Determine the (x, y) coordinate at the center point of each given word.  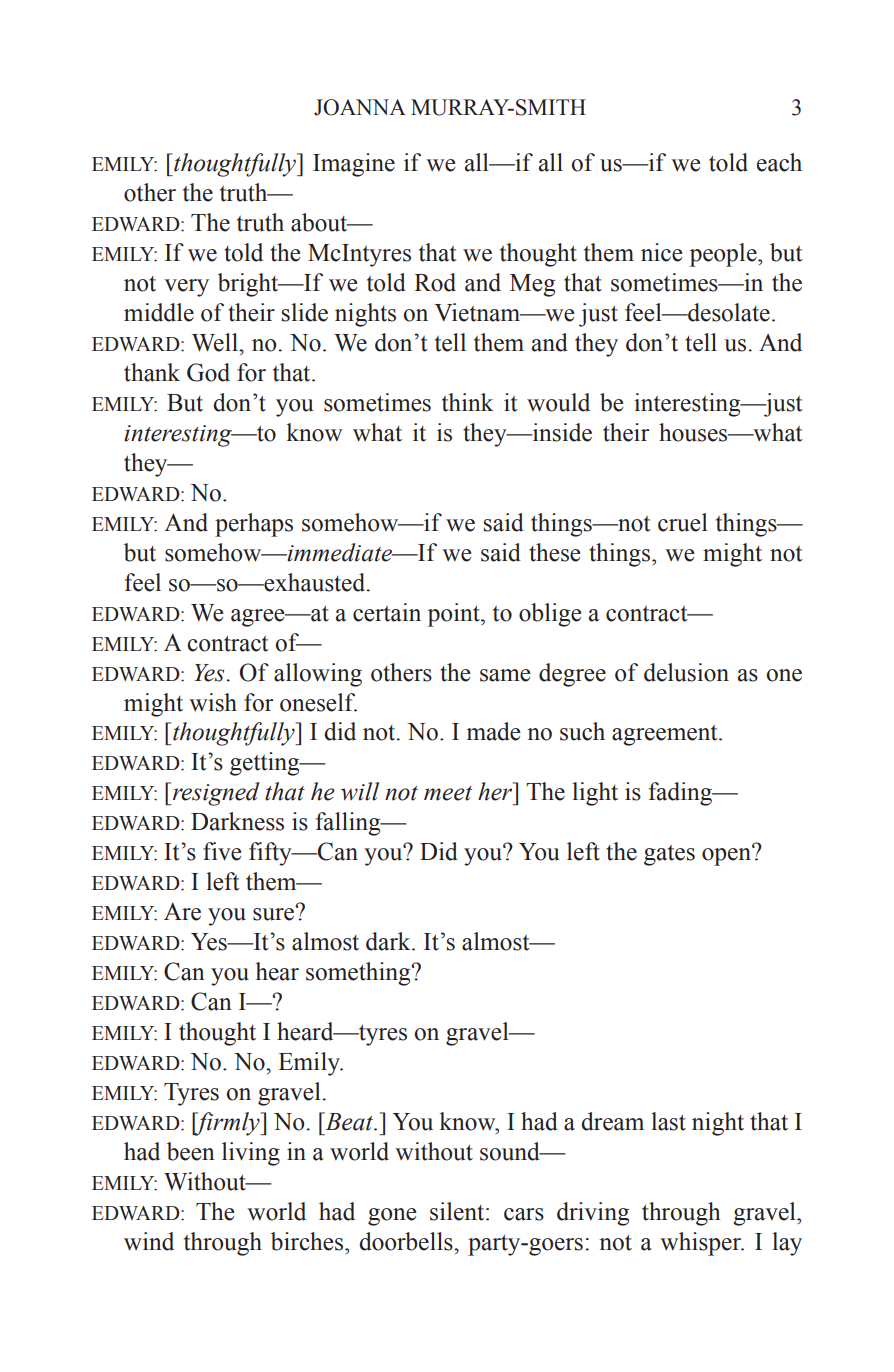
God (208, 372)
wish (213, 702)
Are (182, 911)
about (320, 222)
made (493, 731)
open (728, 856)
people (724, 255)
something (359, 974)
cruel (683, 522)
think (468, 402)
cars (524, 1214)
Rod (435, 282)
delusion (686, 672)
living (251, 1154)
